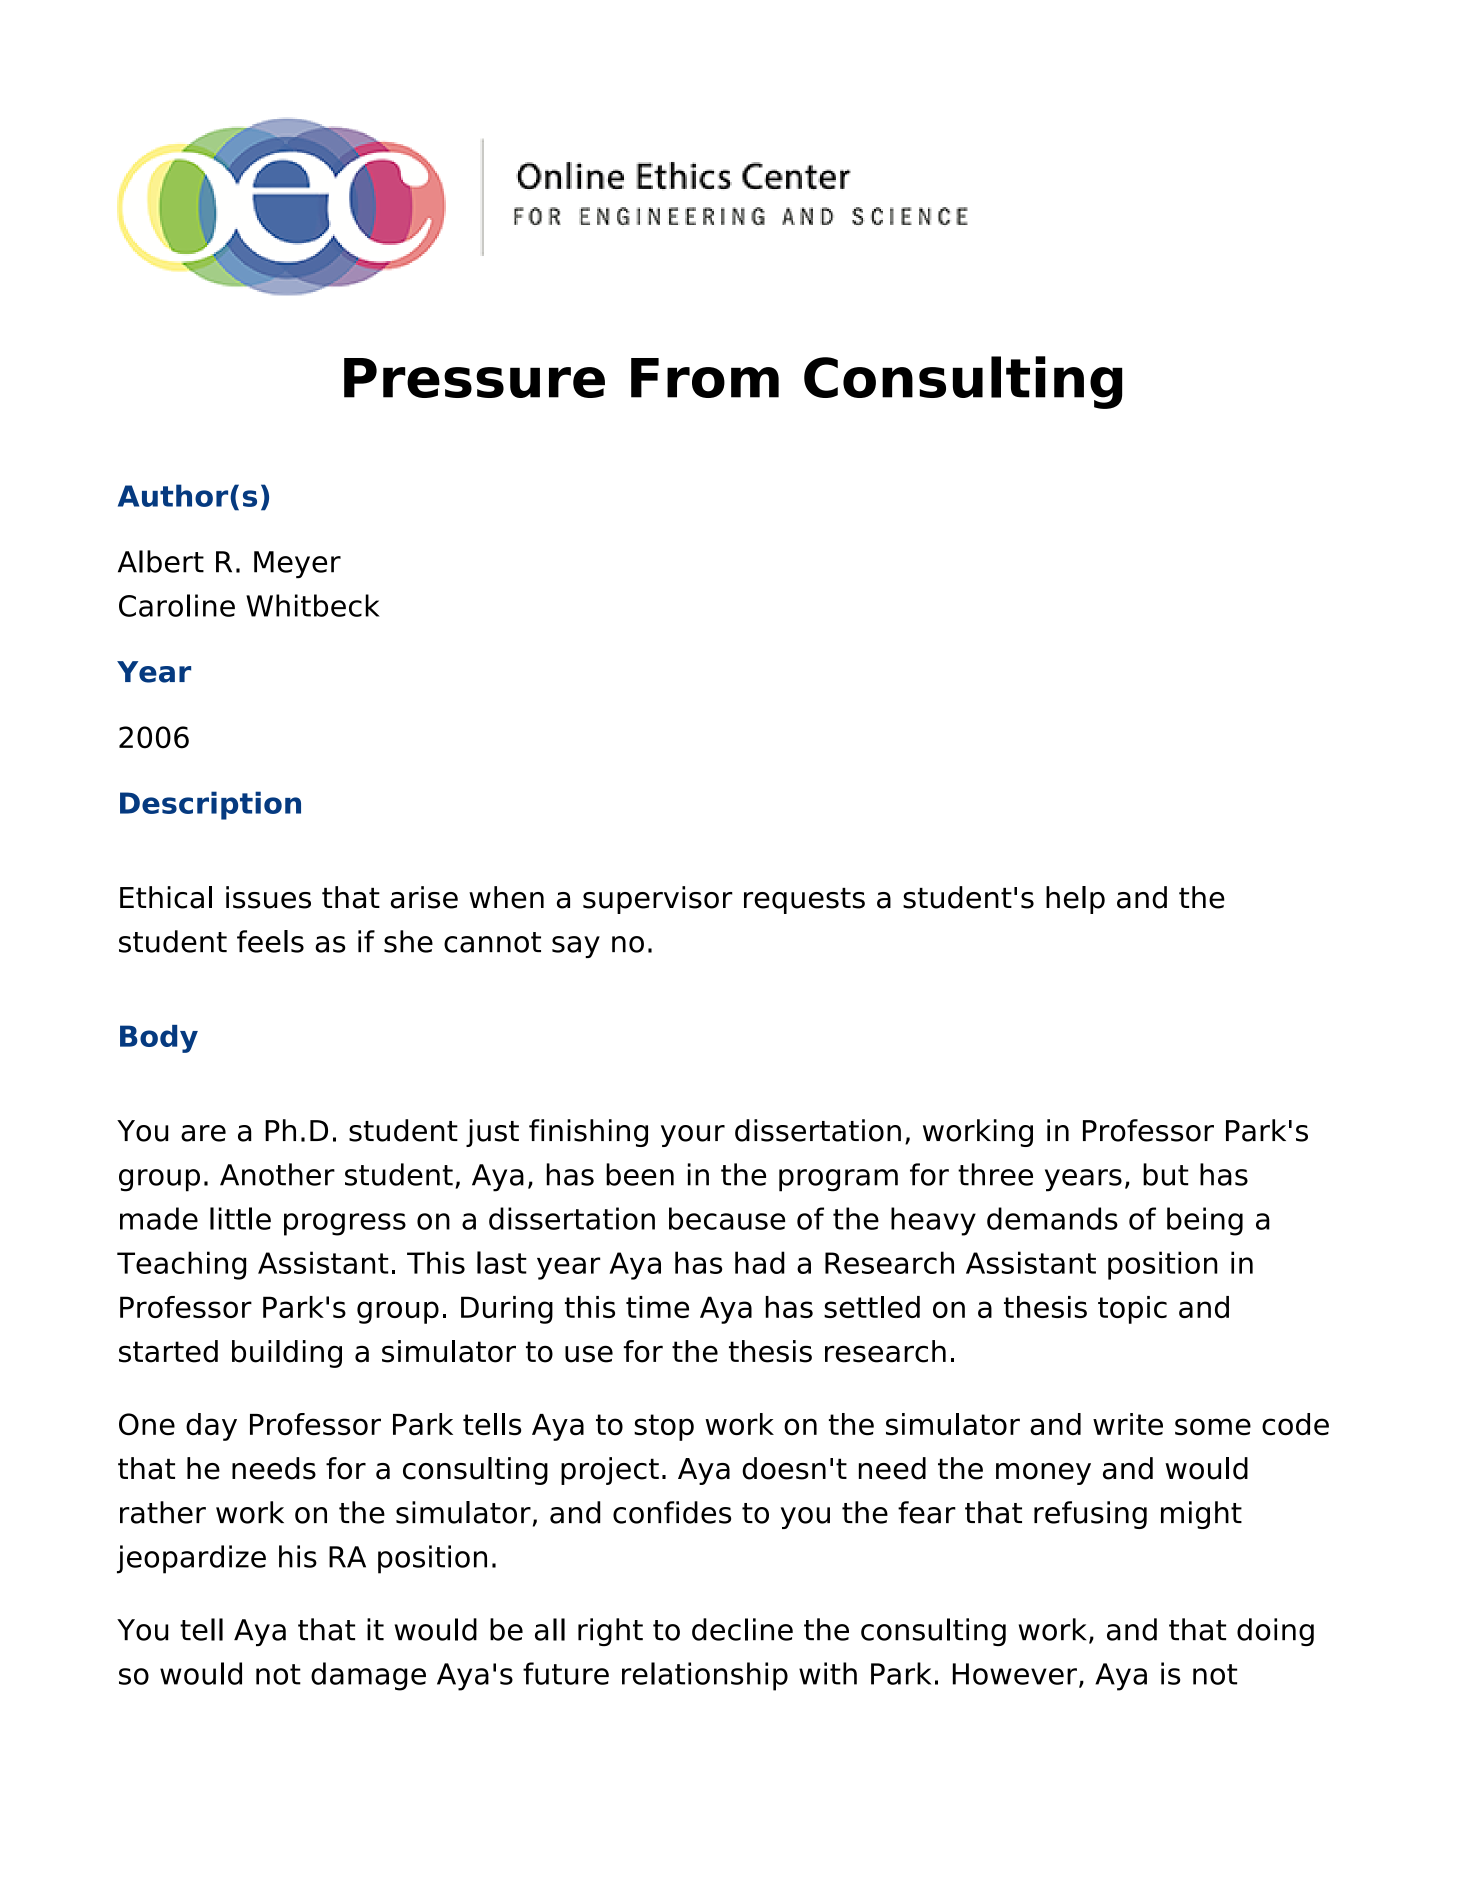  I want to click on help, so click(1075, 900).
